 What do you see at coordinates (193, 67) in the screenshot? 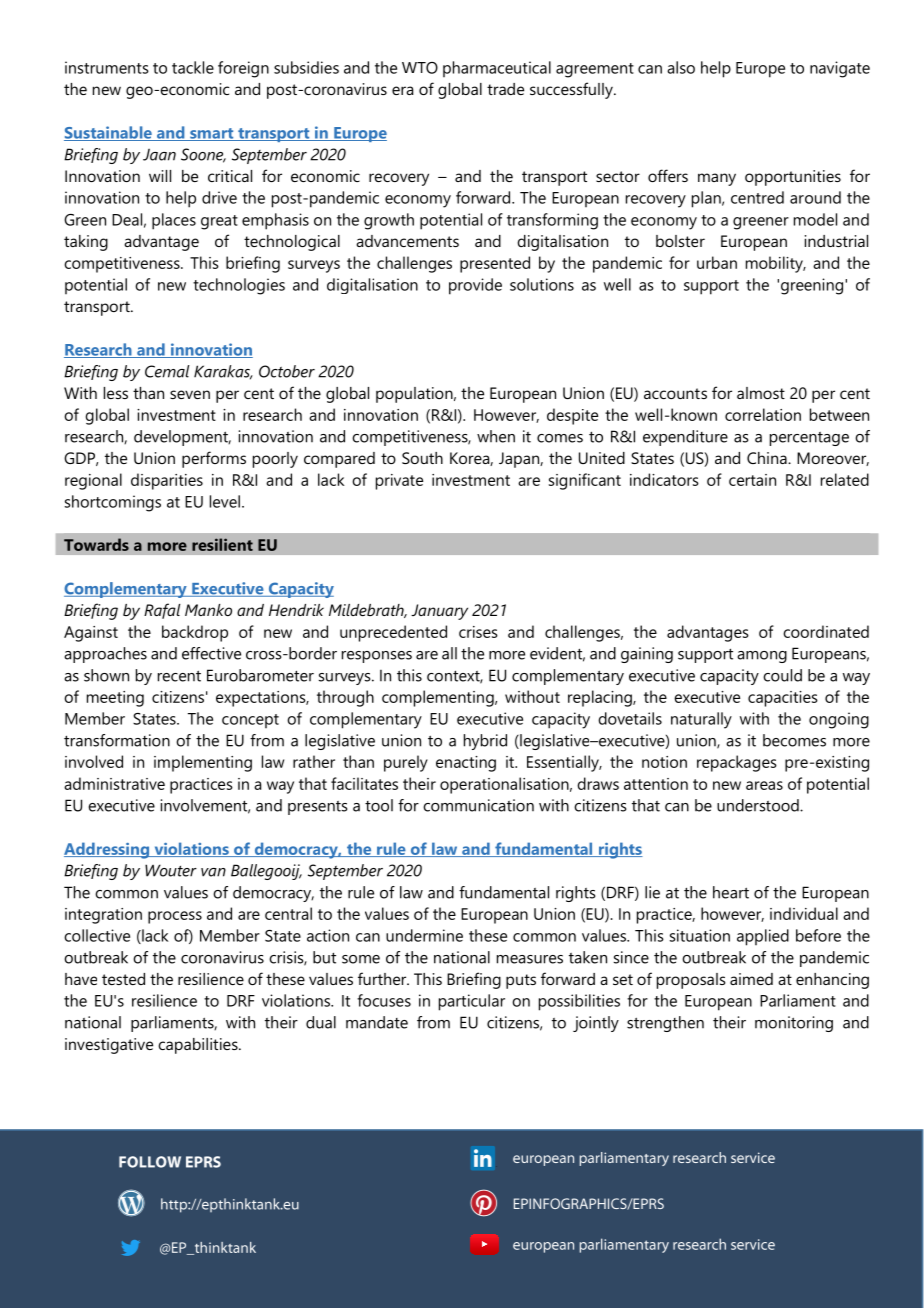
I see `tackle` at bounding box center [193, 67].
